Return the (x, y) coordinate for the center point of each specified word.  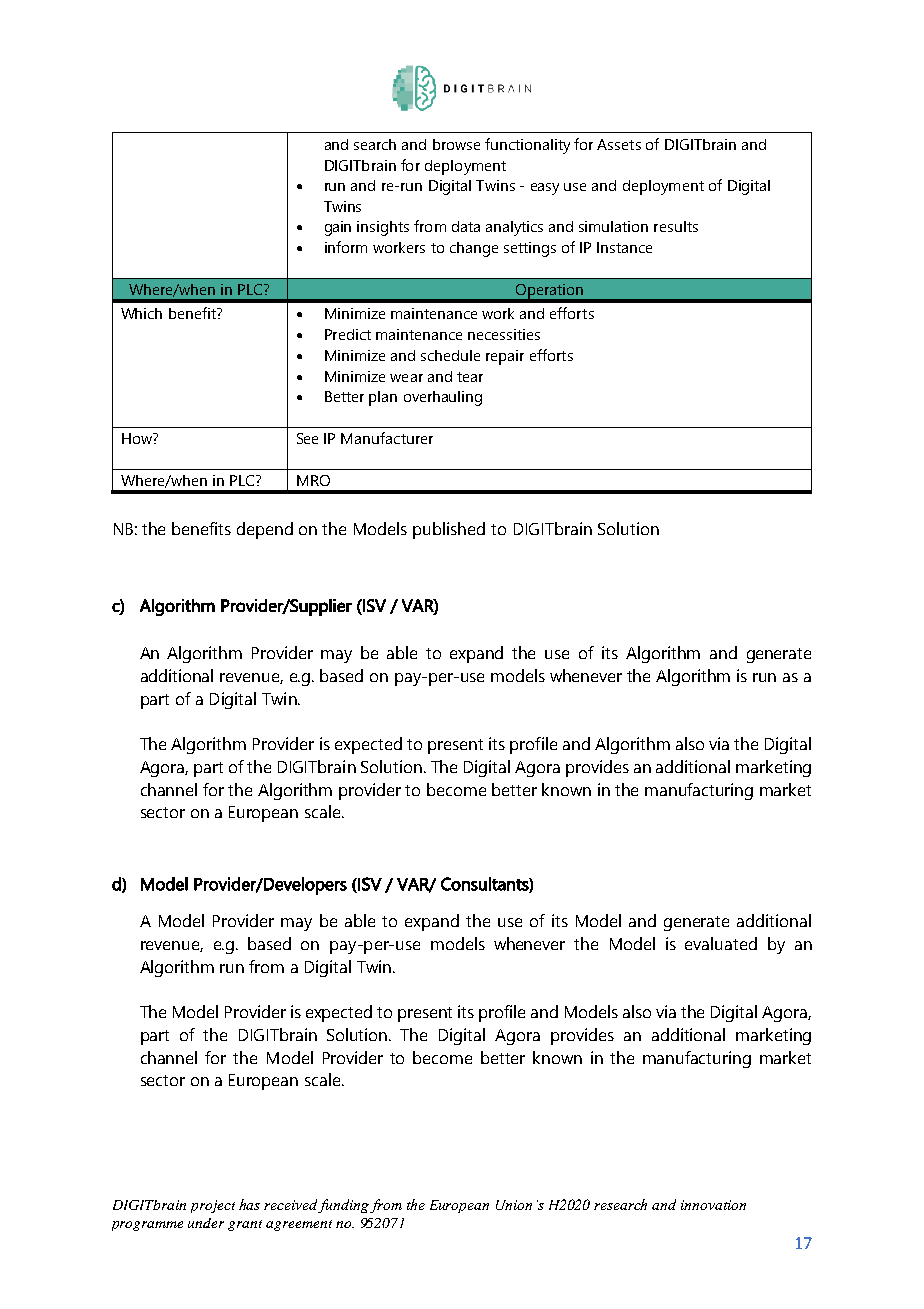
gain (338, 228)
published (449, 530)
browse (456, 144)
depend (265, 530)
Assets (619, 144)
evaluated (721, 943)
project (213, 1206)
